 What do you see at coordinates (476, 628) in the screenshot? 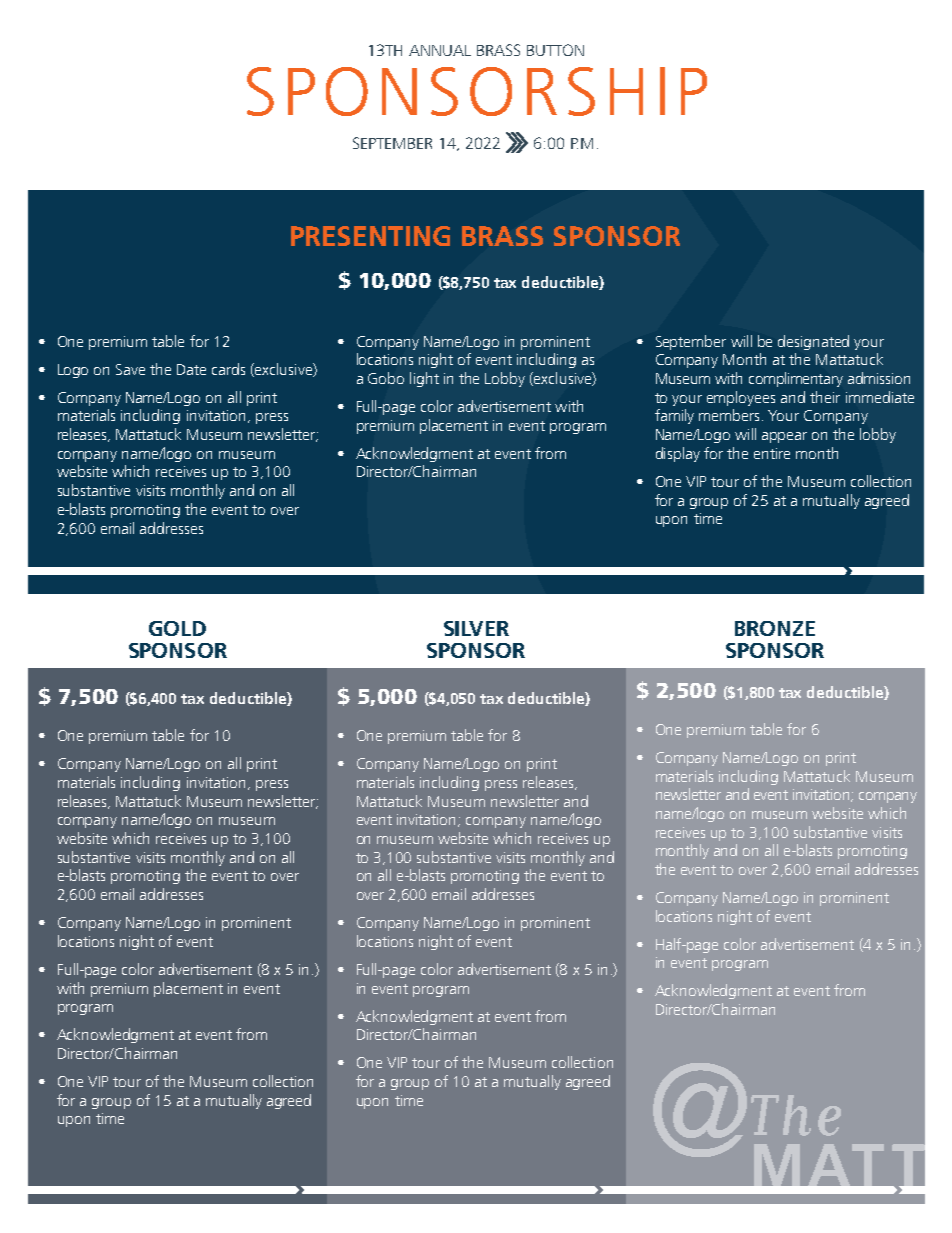
I see `SILVER` at bounding box center [476, 628].
